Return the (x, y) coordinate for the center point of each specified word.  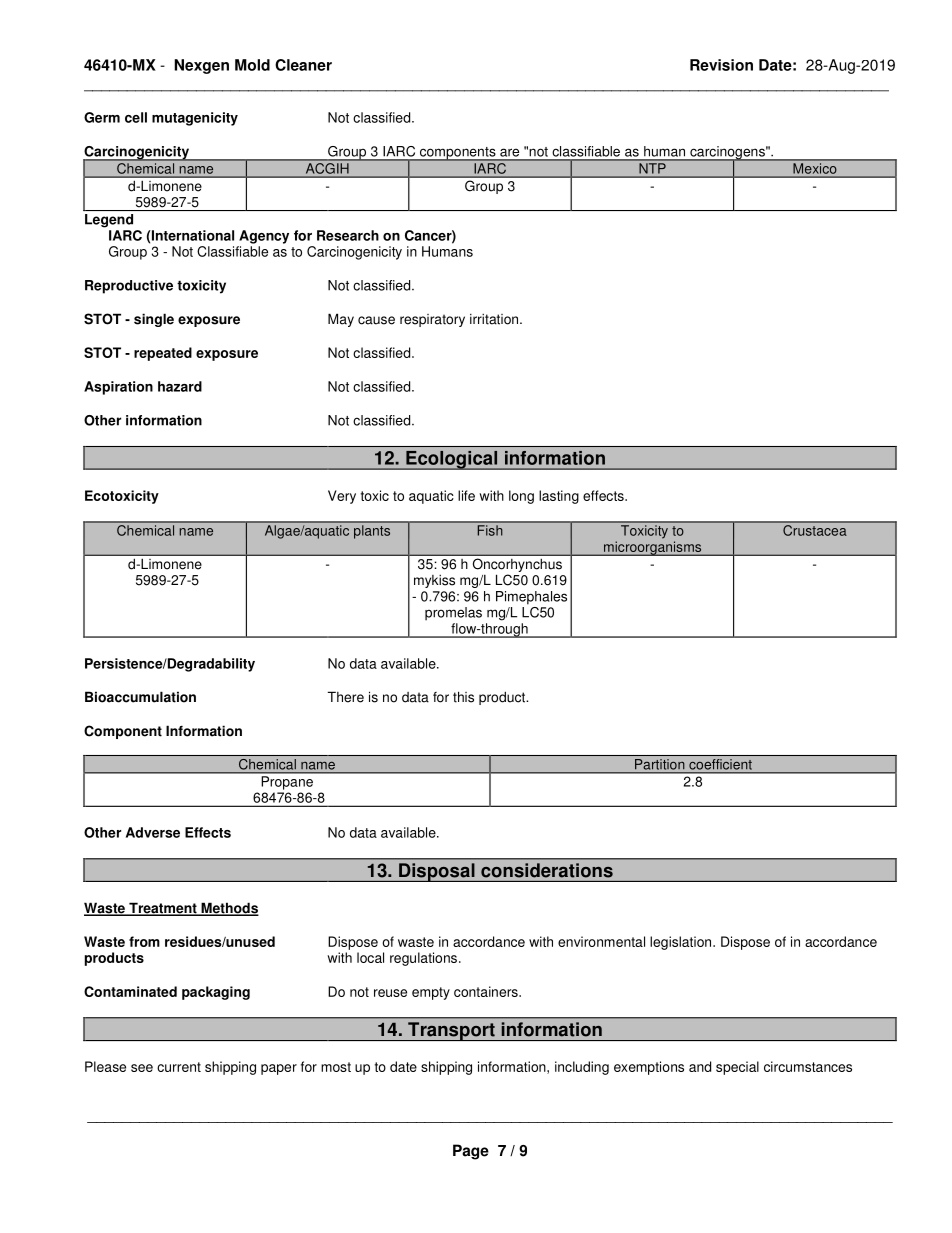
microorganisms (652, 548)
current (179, 1067)
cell (136, 117)
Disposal (437, 872)
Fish (490, 530)
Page (471, 1152)
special (737, 1068)
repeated (163, 354)
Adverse (153, 832)
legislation (682, 943)
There (346, 697)
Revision (721, 65)
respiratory (432, 320)
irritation (495, 319)
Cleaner (303, 65)
